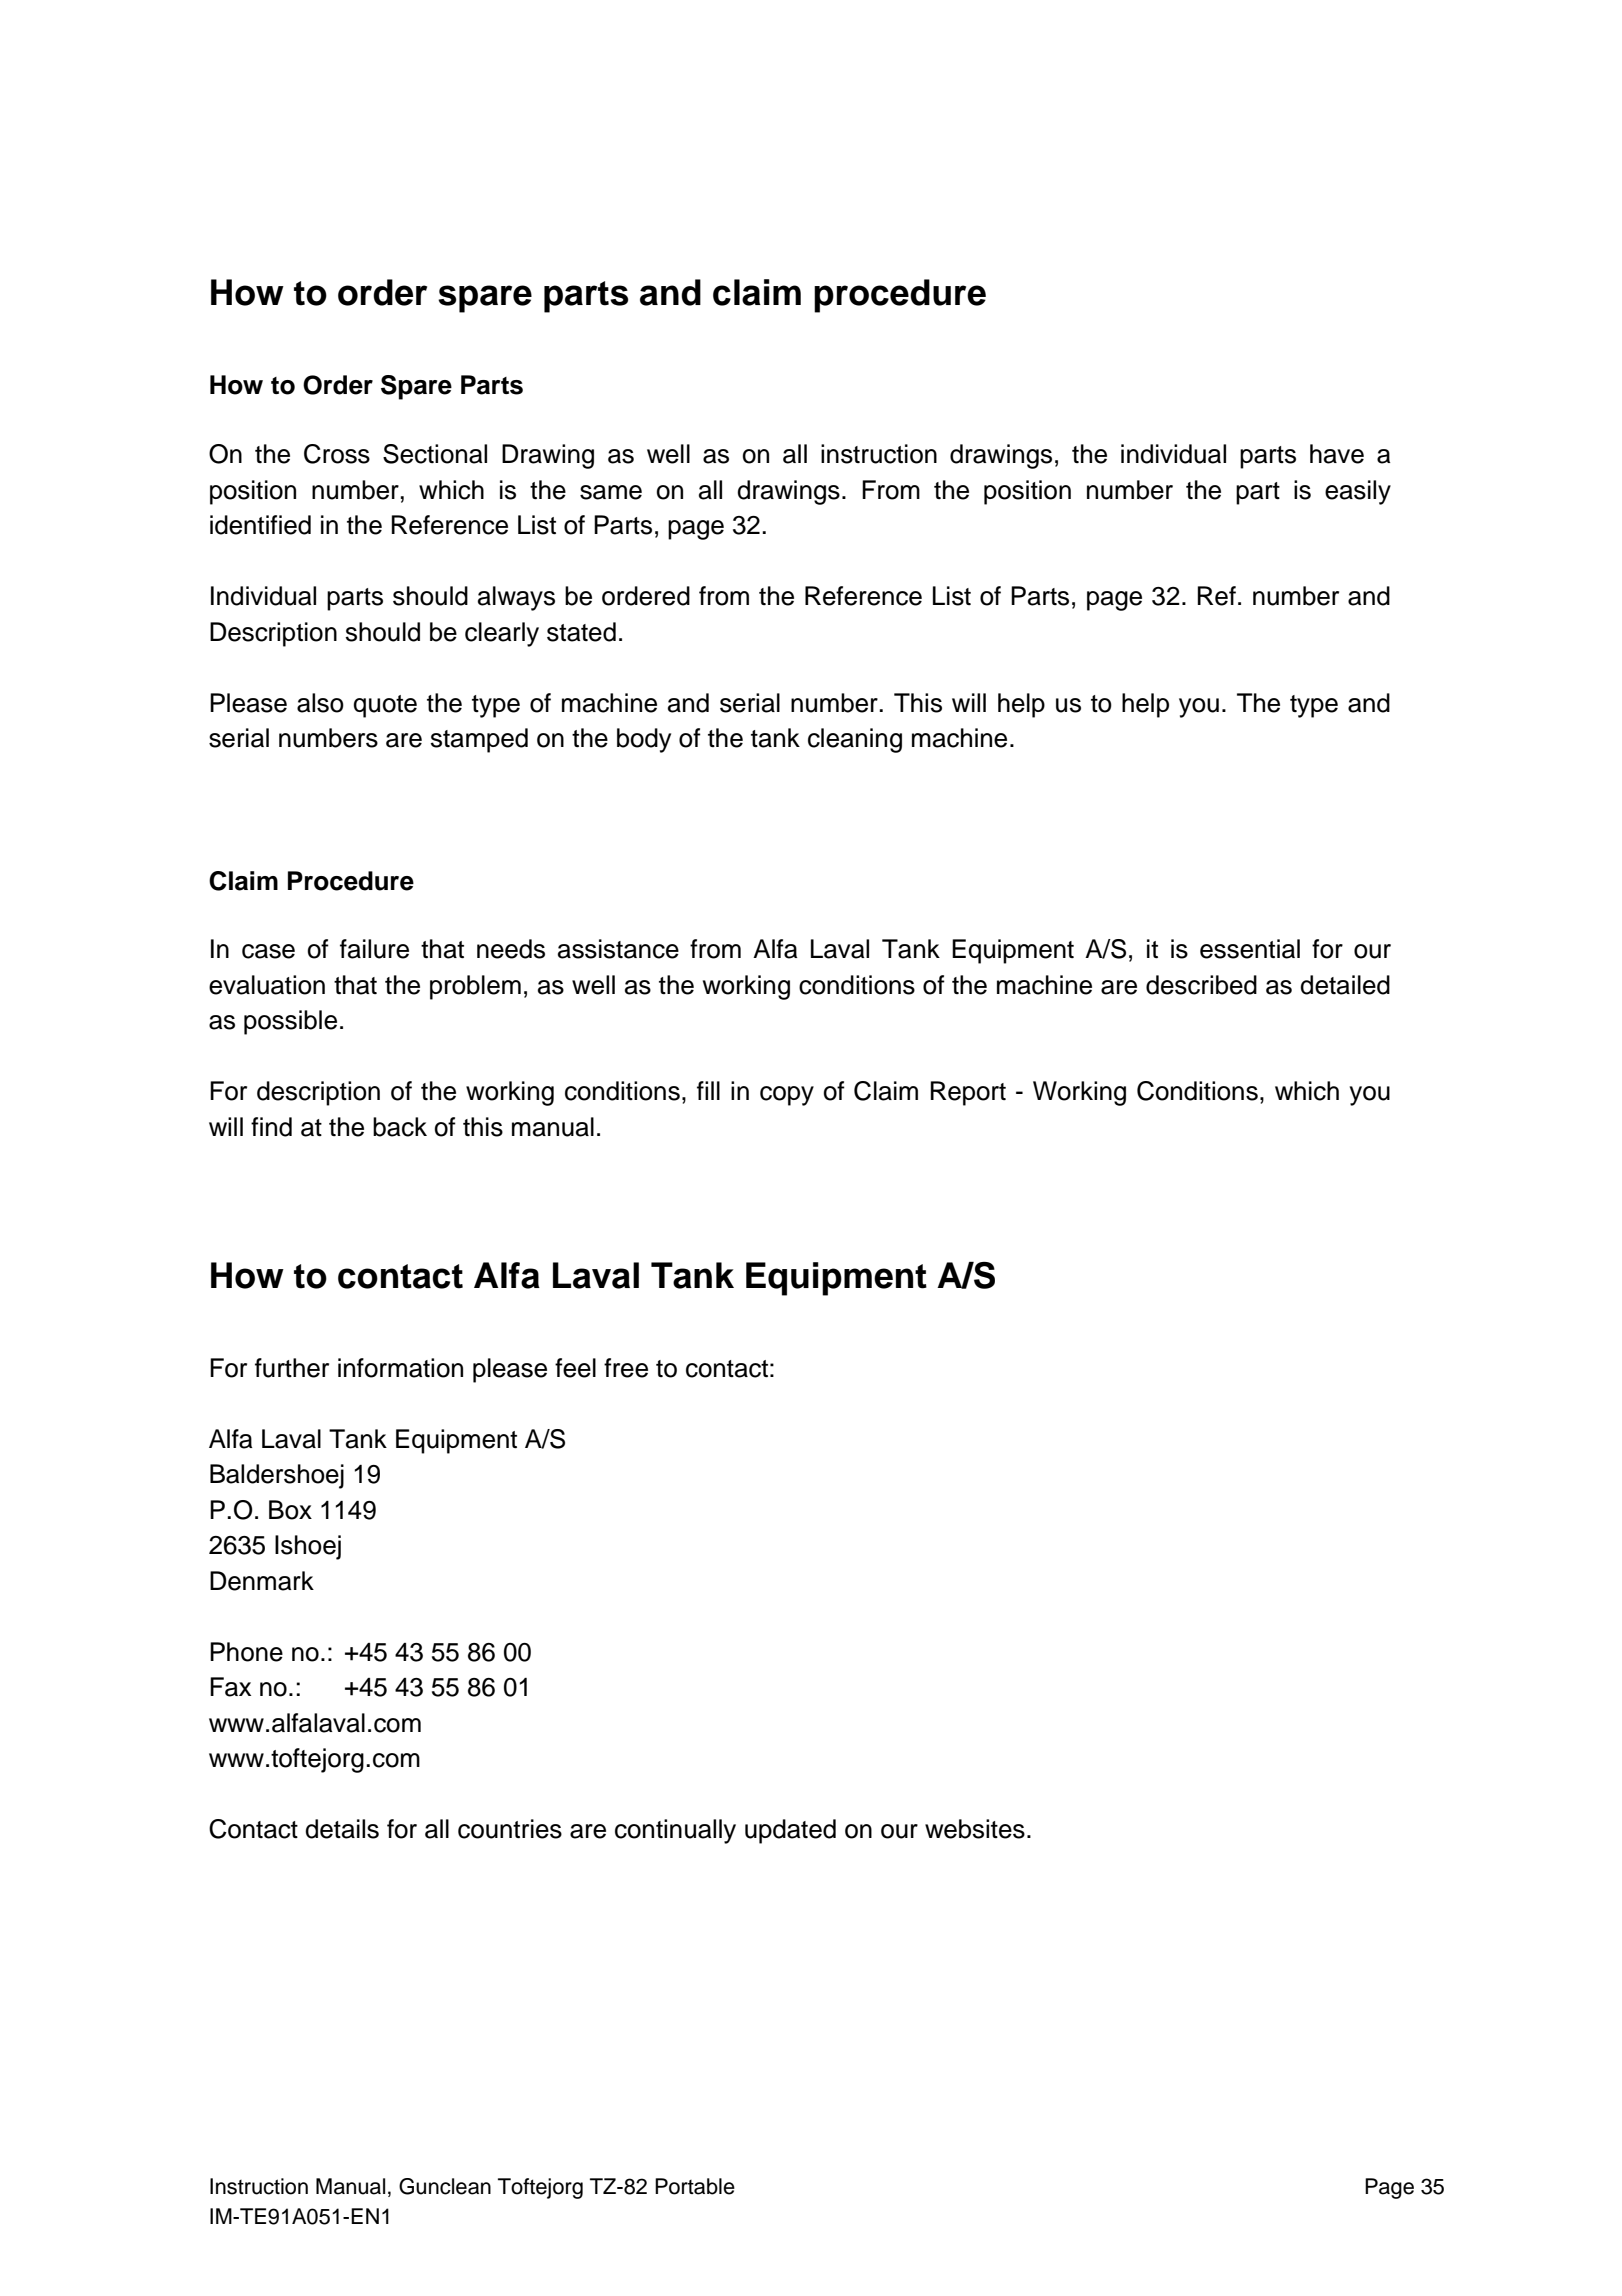 The height and width of the screenshot is (2296, 1622). I want to click on Portable, so click(695, 2186).
